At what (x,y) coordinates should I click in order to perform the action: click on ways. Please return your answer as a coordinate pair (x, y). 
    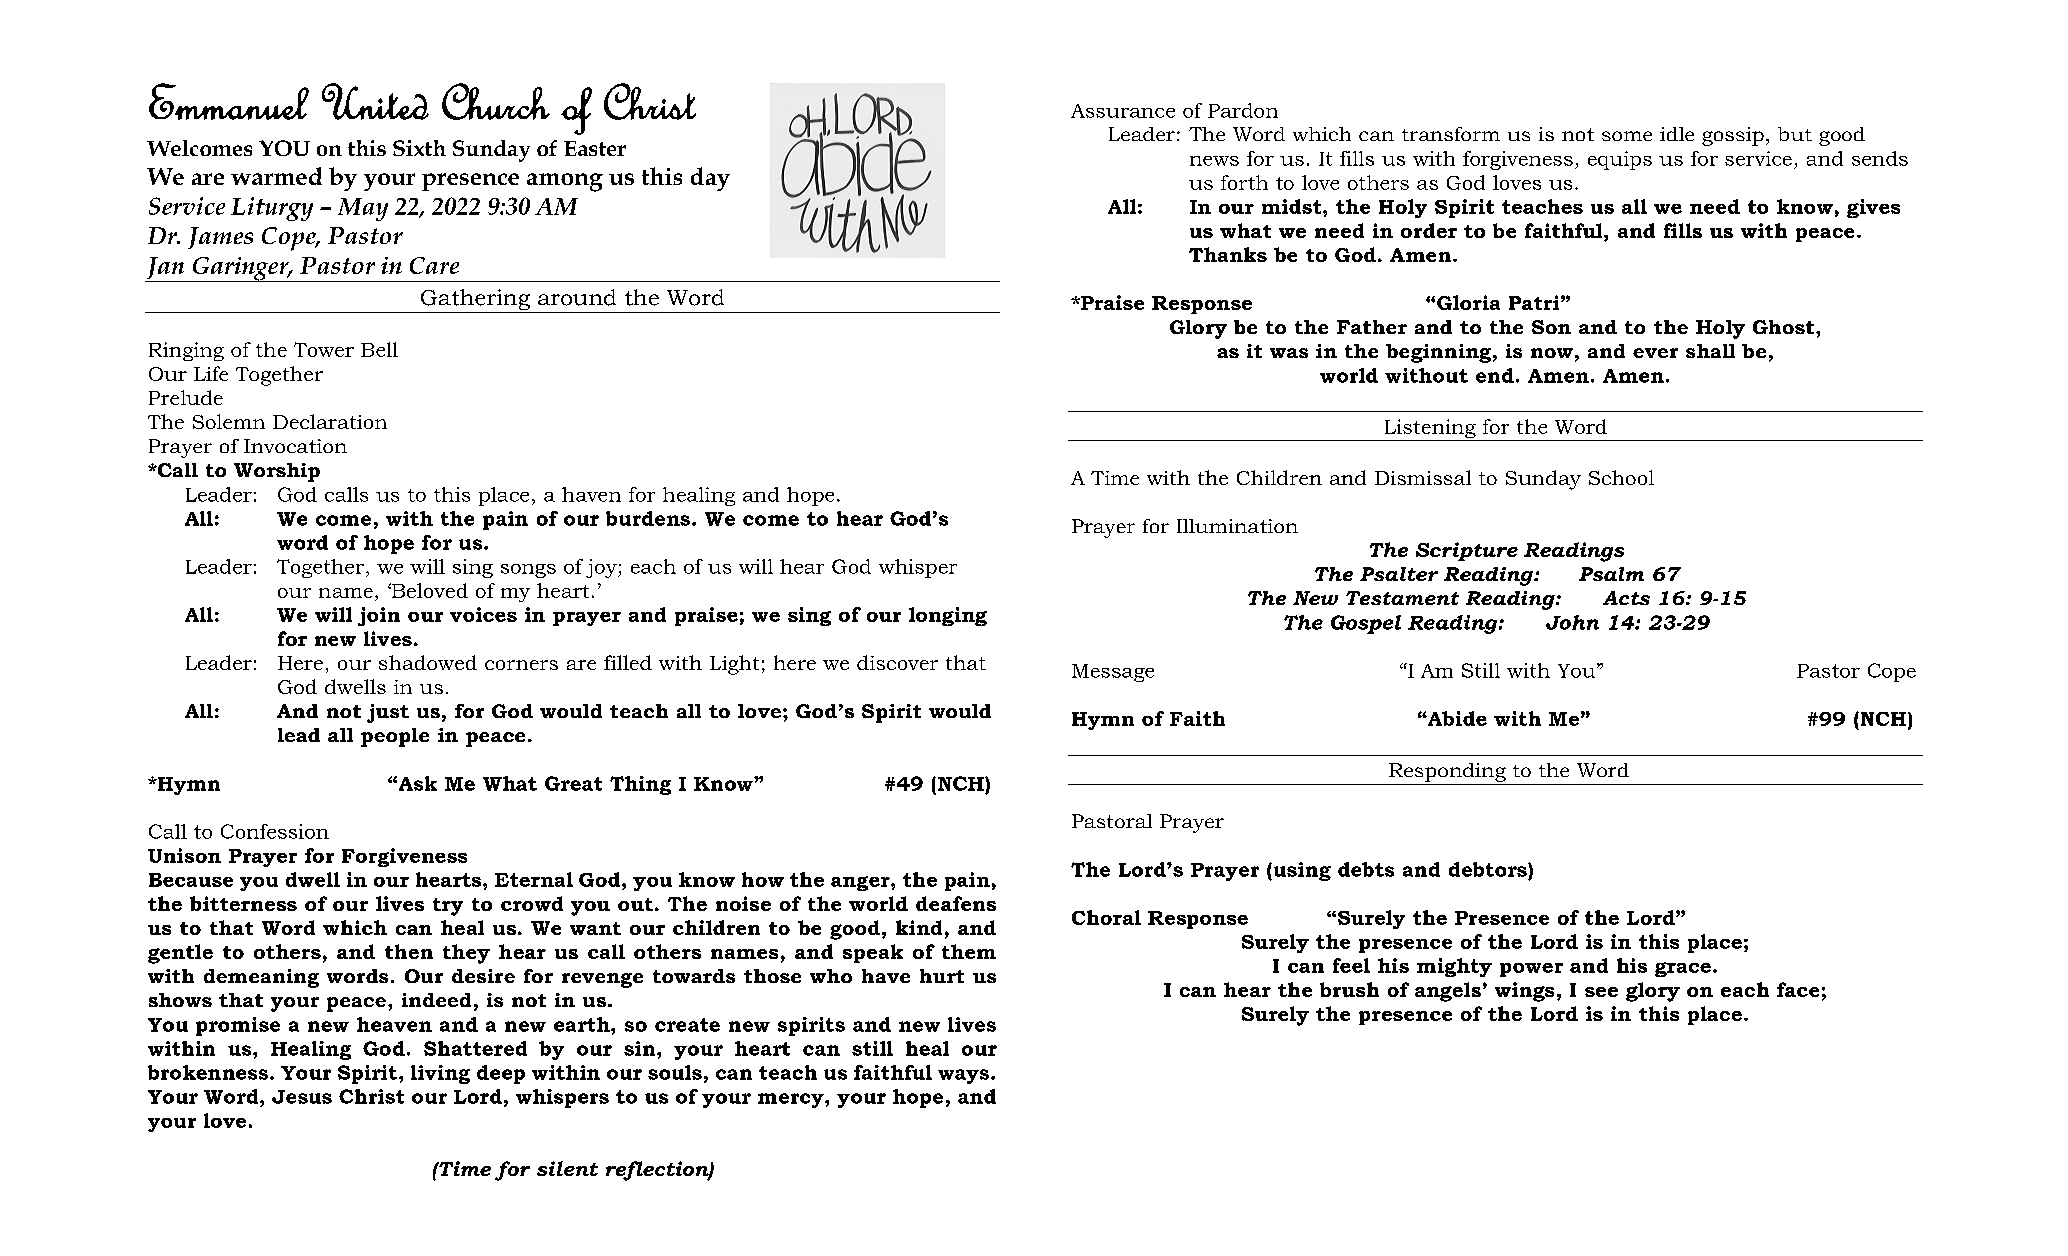
    Looking at the image, I should click on (965, 1076).
